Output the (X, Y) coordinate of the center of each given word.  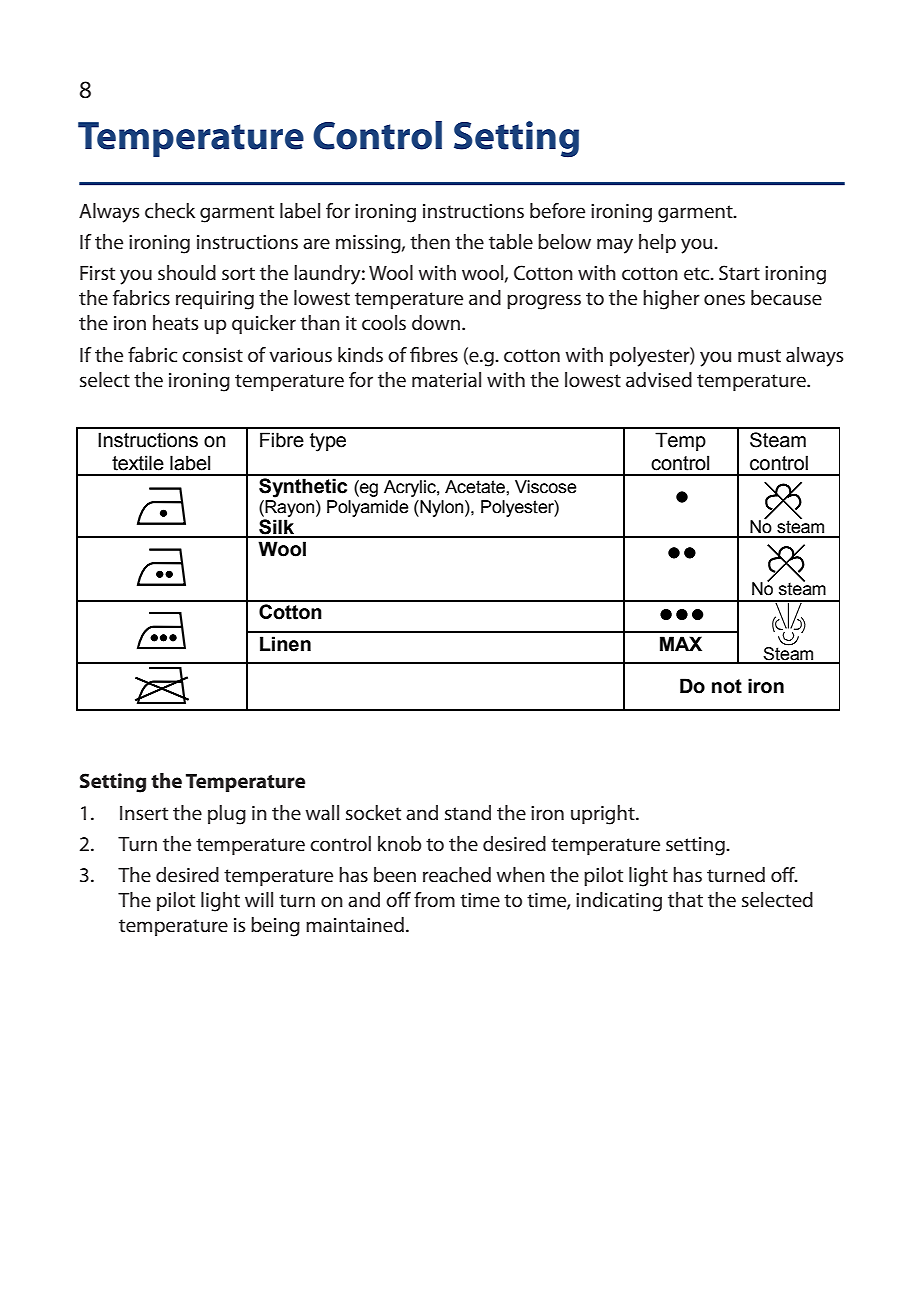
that (685, 900)
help (657, 243)
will (259, 899)
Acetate (476, 487)
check (170, 211)
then (430, 242)
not (727, 686)
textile (138, 463)
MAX (681, 643)
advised (659, 380)
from (434, 899)
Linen (285, 644)
